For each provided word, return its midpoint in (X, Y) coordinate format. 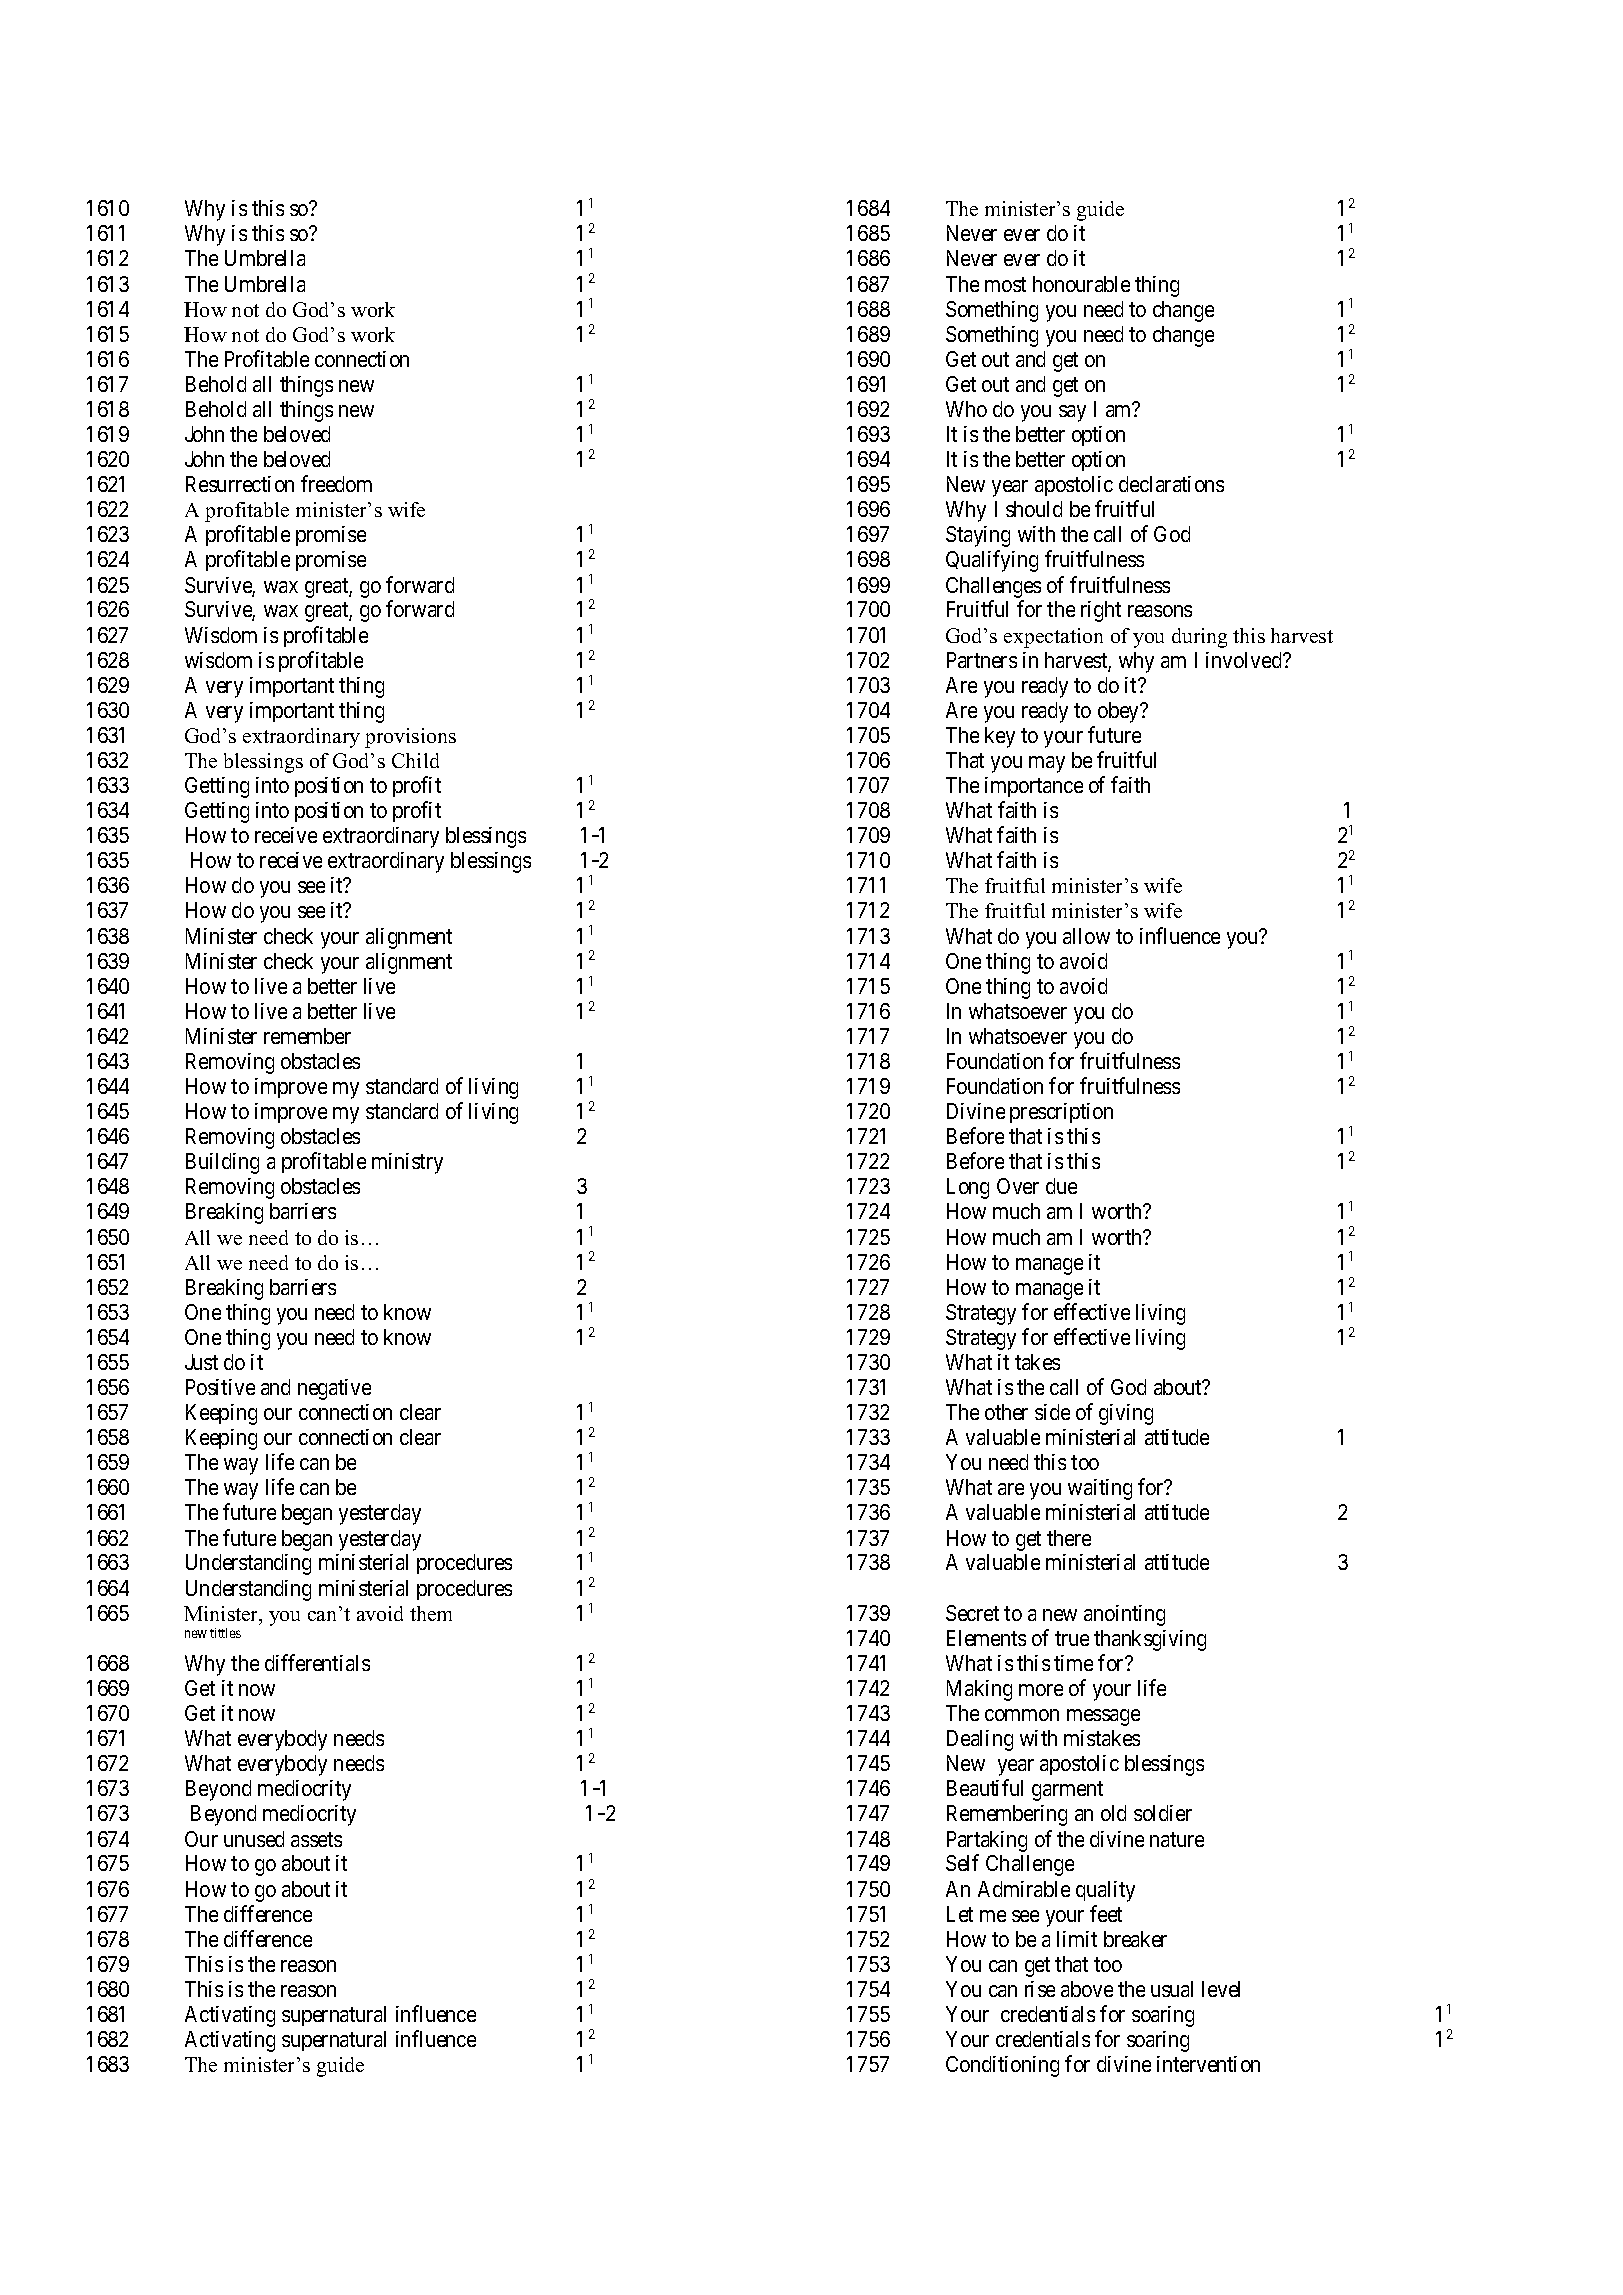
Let (960, 1914)
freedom (336, 483)
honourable (1081, 284)
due (1061, 1186)
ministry (407, 1163)
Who (966, 409)
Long (968, 1188)
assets (316, 1839)
